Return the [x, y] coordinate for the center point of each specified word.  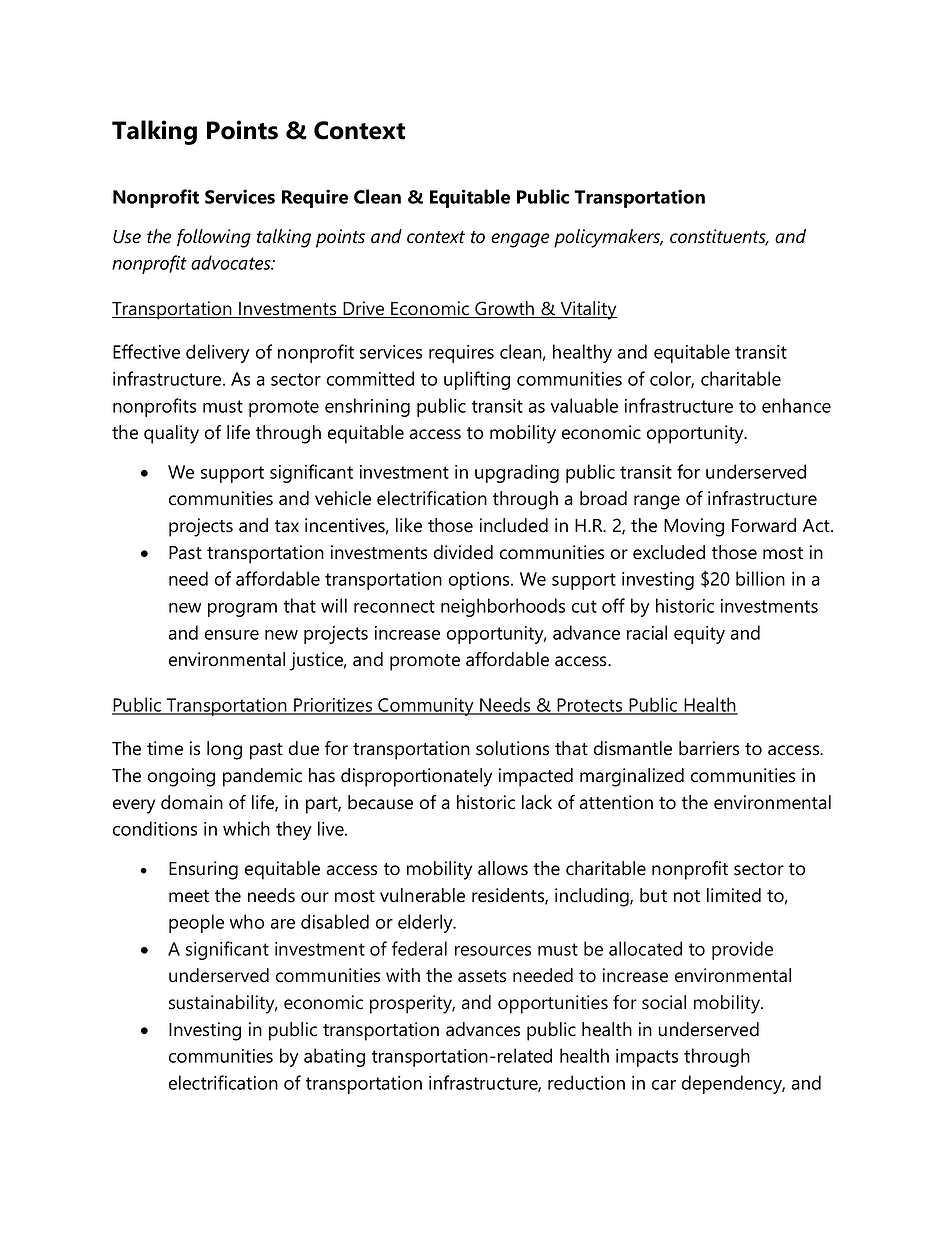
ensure [232, 635]
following [214, 238]
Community [426, 707]
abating [334, 1057]
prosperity [412, 1004]
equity [699, 635]
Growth [505, 309]
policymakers [608, 238]
